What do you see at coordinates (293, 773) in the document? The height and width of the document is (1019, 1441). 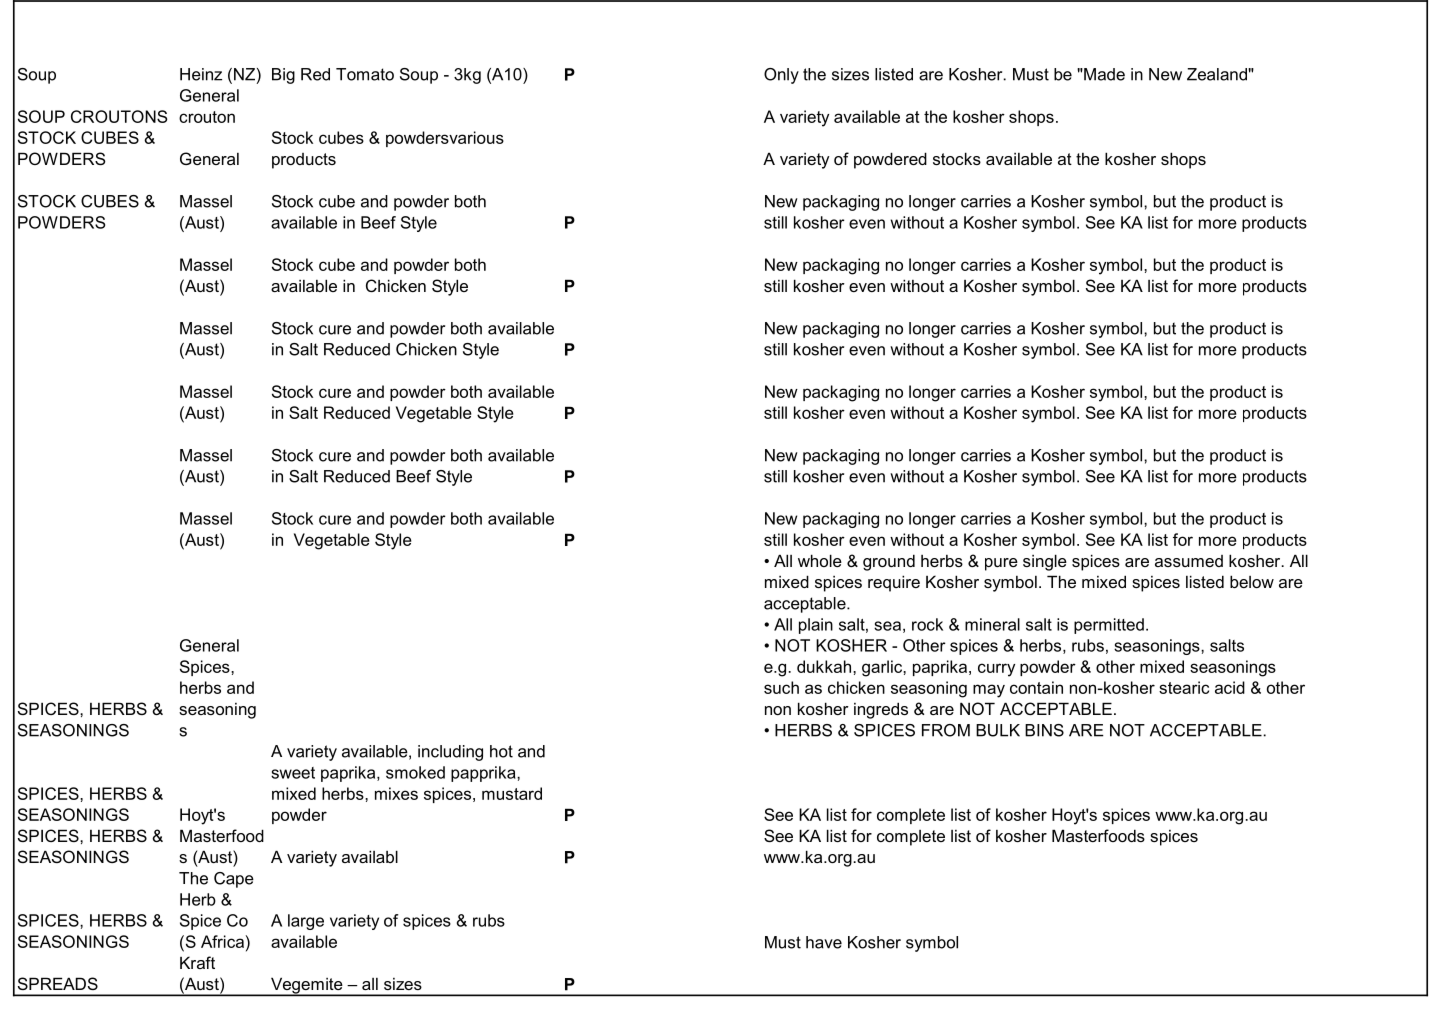 I see `sweet` at bounding box center [293, 773].
